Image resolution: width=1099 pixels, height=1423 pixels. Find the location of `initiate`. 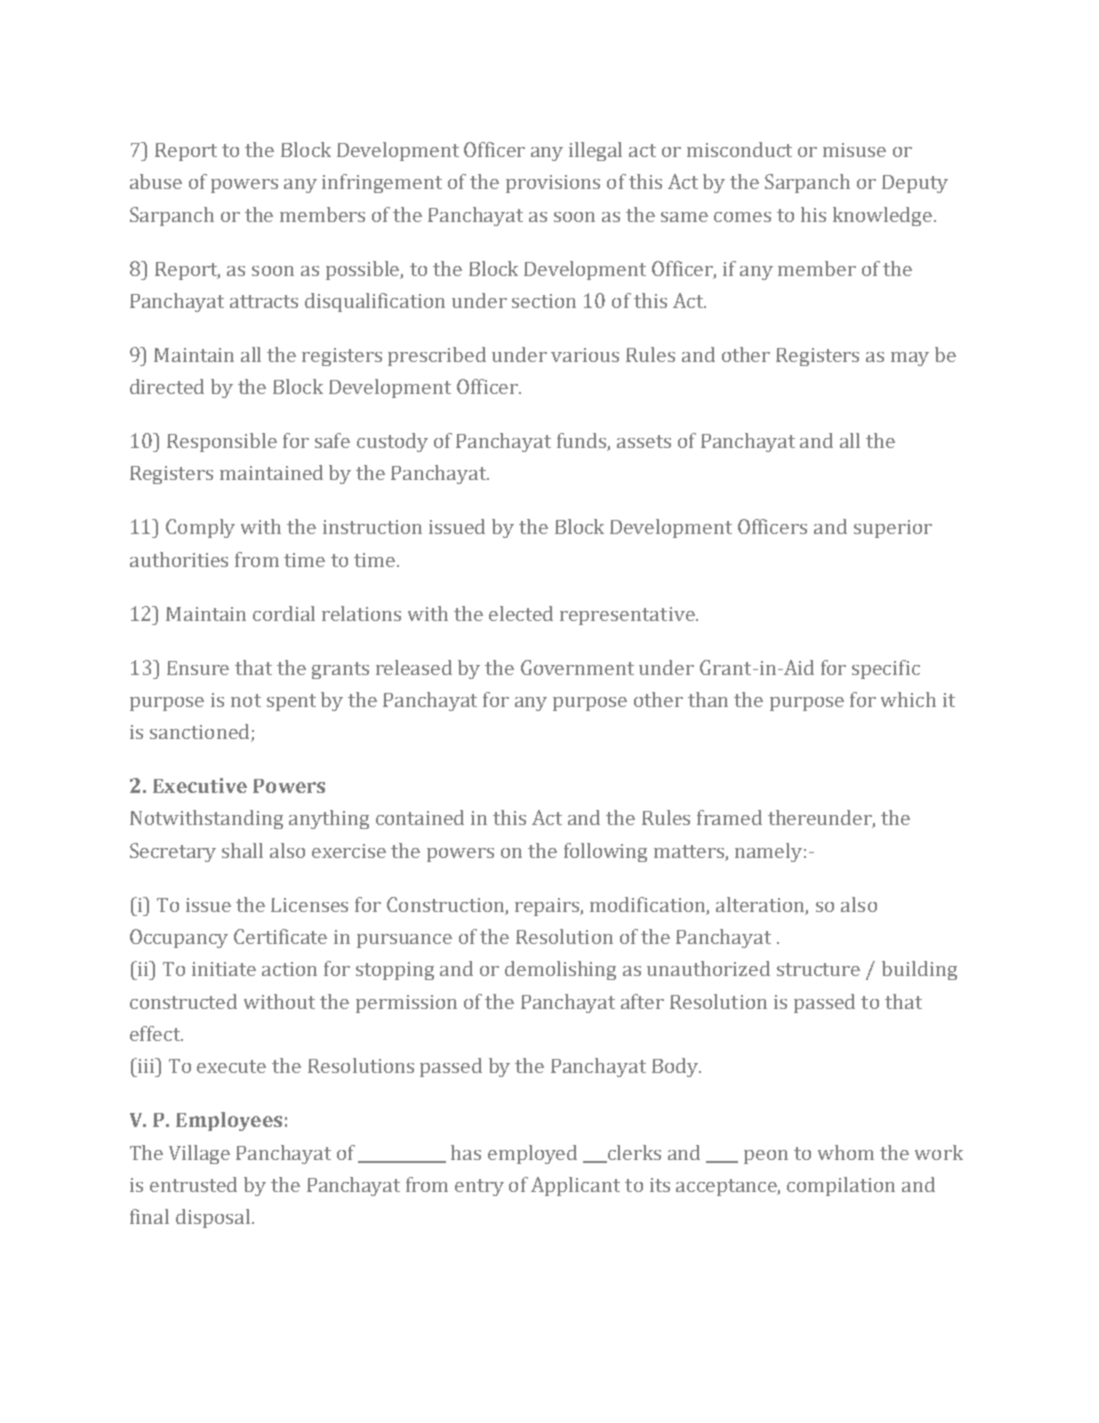

initiate is located at coordinates (224, 969).
